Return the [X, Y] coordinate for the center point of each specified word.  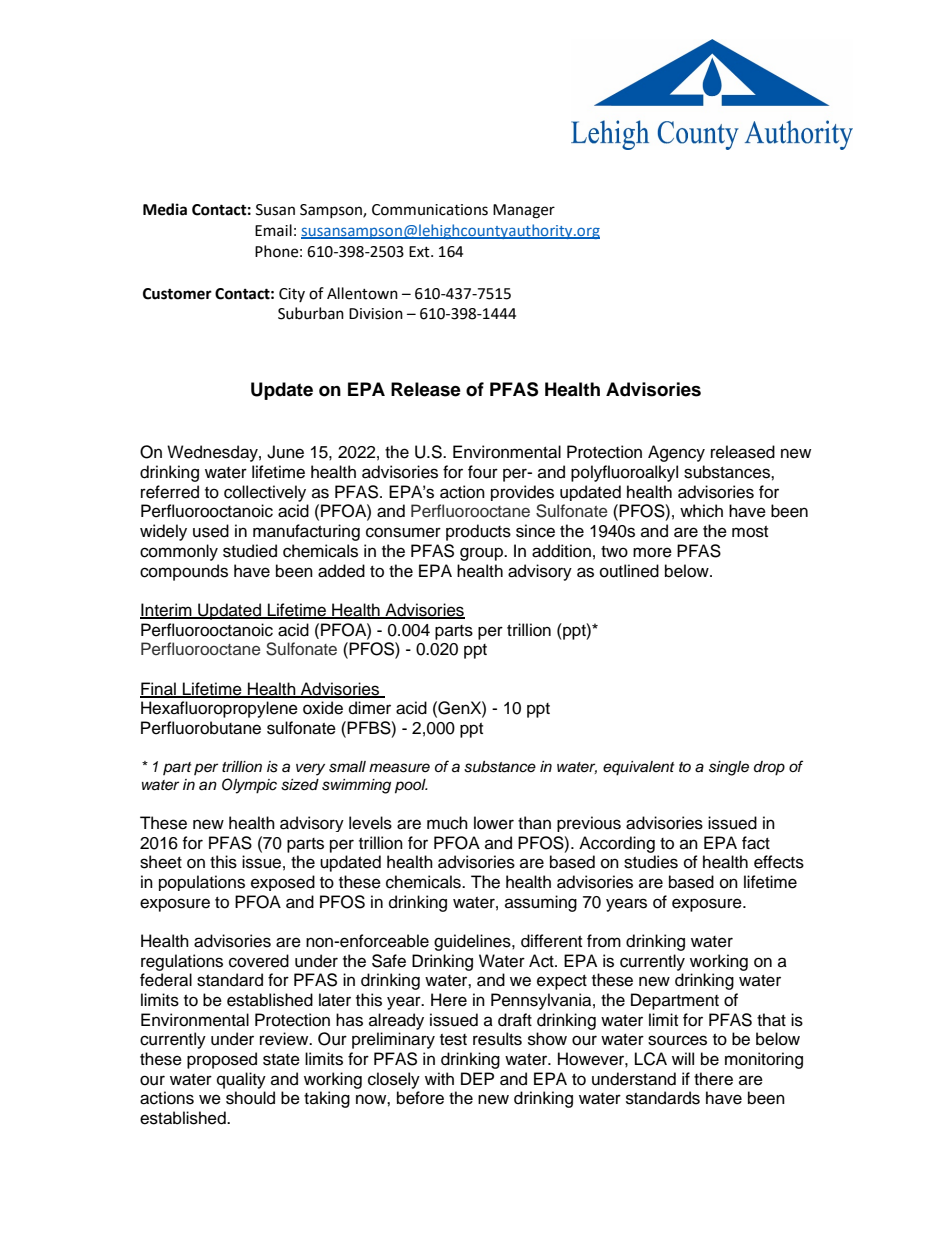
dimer [370, 708]
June [285, 452]
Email [273, 230]
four [483, 472]
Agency [676, 453]
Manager [524, 211]
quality [241, 1080]
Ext [420, 252]
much [447, 823]
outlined [629, 571]
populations [202, 883]
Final [159, 689]
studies [651, 862]
